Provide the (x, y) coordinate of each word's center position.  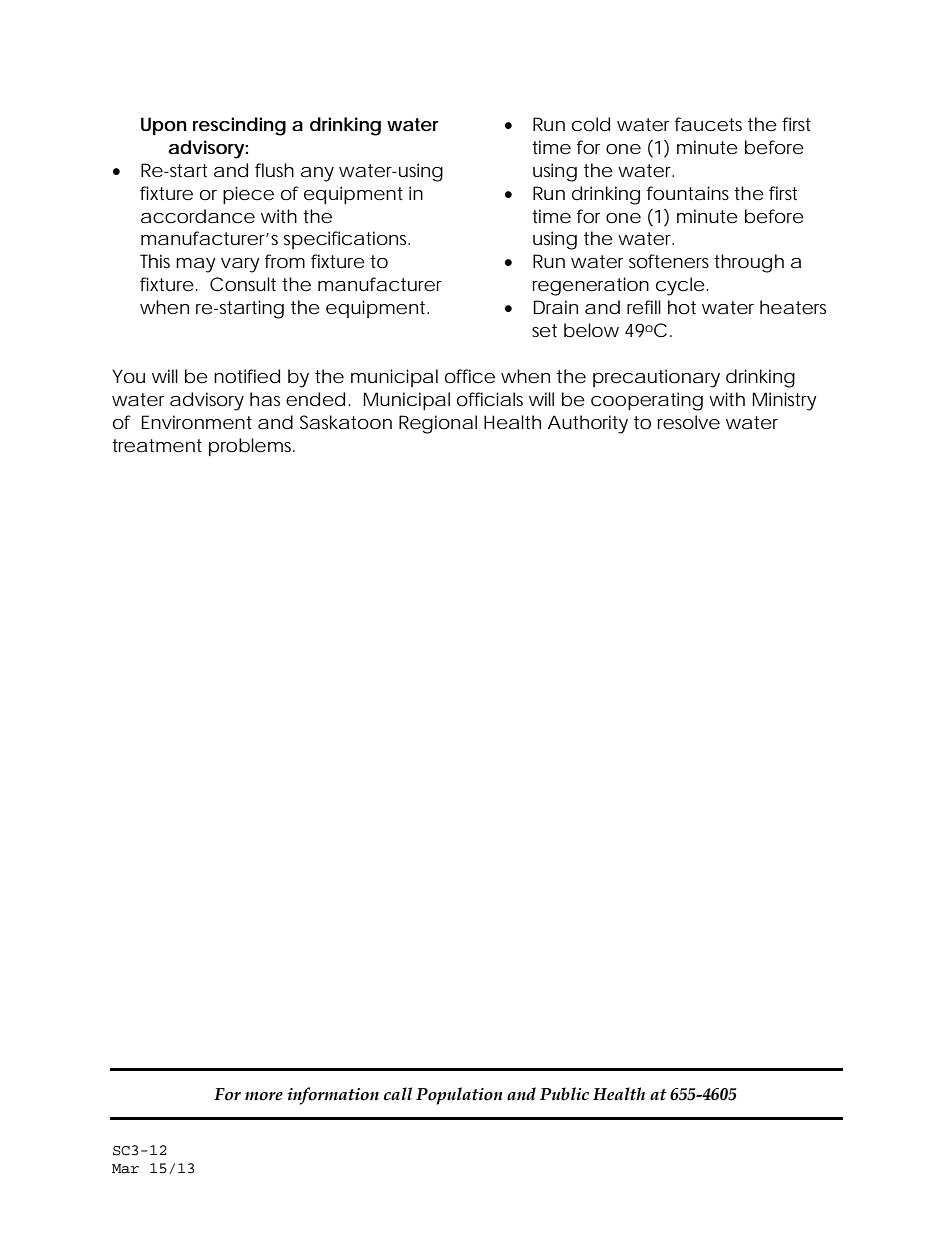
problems (252, 447)
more (264, 1096)
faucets (708, 124)
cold (591, 124)
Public (564, 1094)
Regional (438, 424)
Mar (125, 1169)
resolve (689, 422)
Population (459, 1096)
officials (490, 399)
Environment (197, 422)
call (398, 1094)
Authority (588, 424)
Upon (164, 126)
